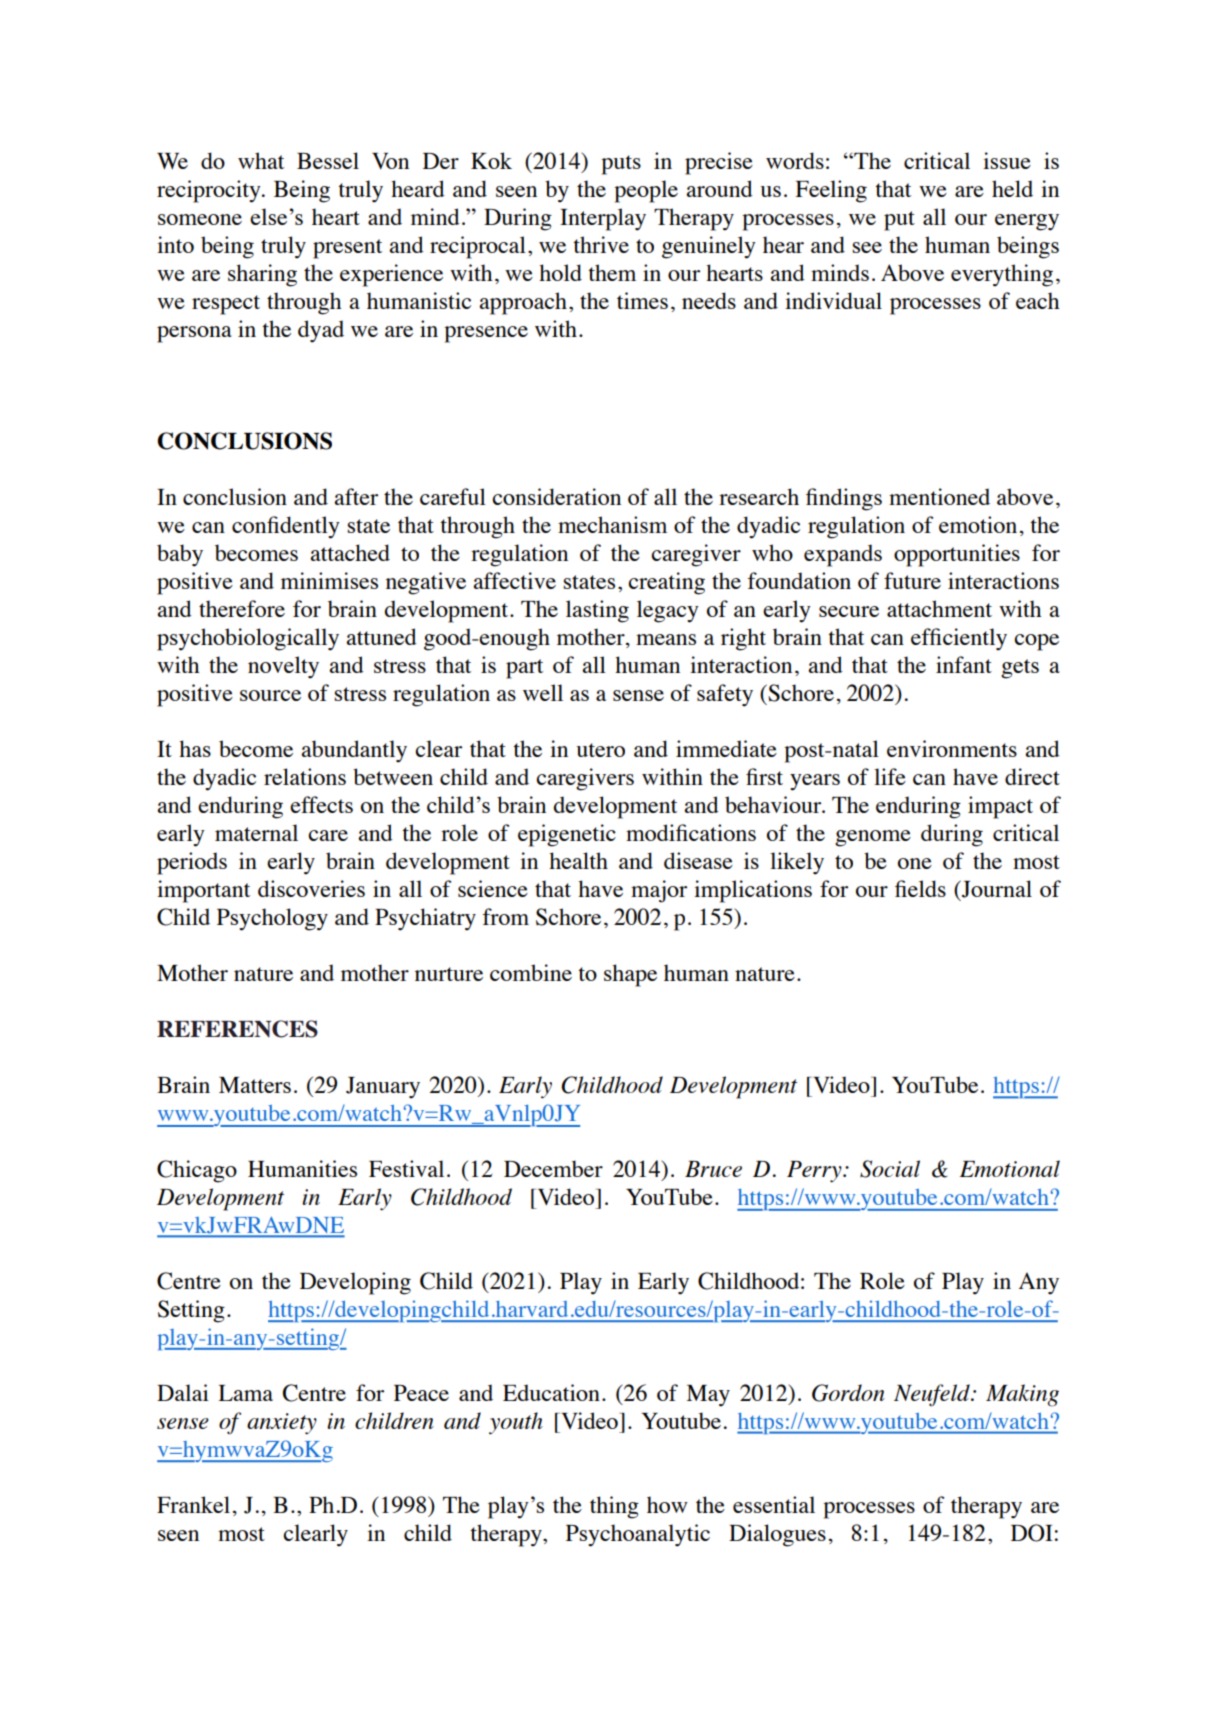 Image resolution: width=1217 pixels, height=1721 pixels. I want to click on mechanism, so click(612, 524).
